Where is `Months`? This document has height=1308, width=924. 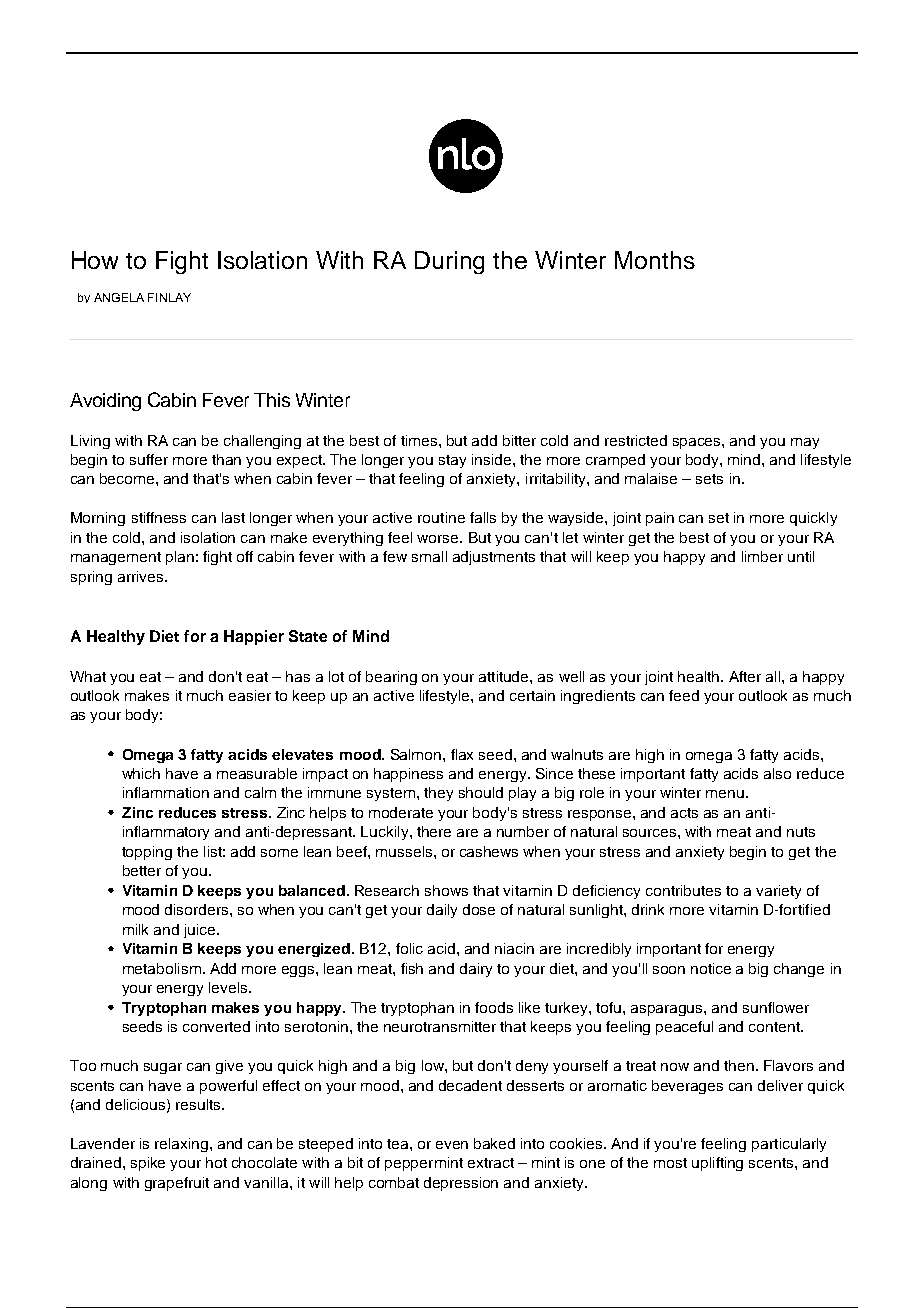
Months is located at coordinates (655, 260).
